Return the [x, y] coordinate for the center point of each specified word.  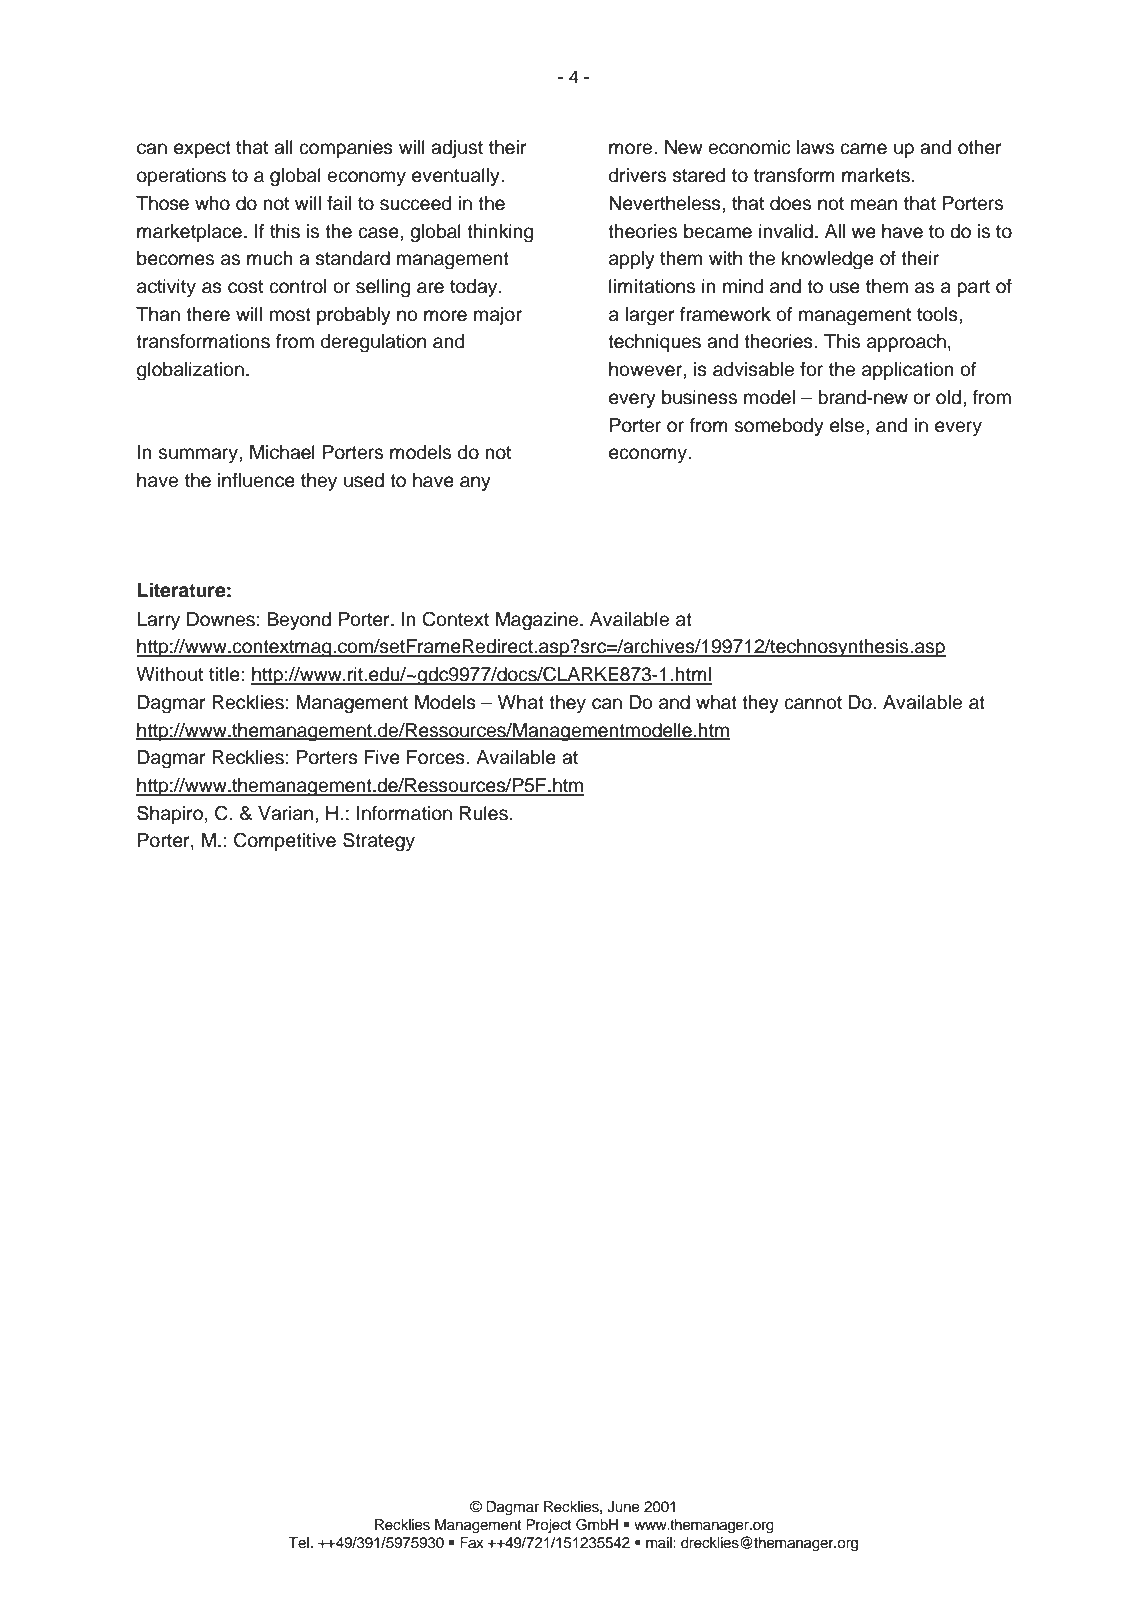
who [212, 203]
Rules [484, 813]
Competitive [285, 841]
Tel [298, 1543]
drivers [637, 175]
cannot [813, 703]
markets [876, 175]
